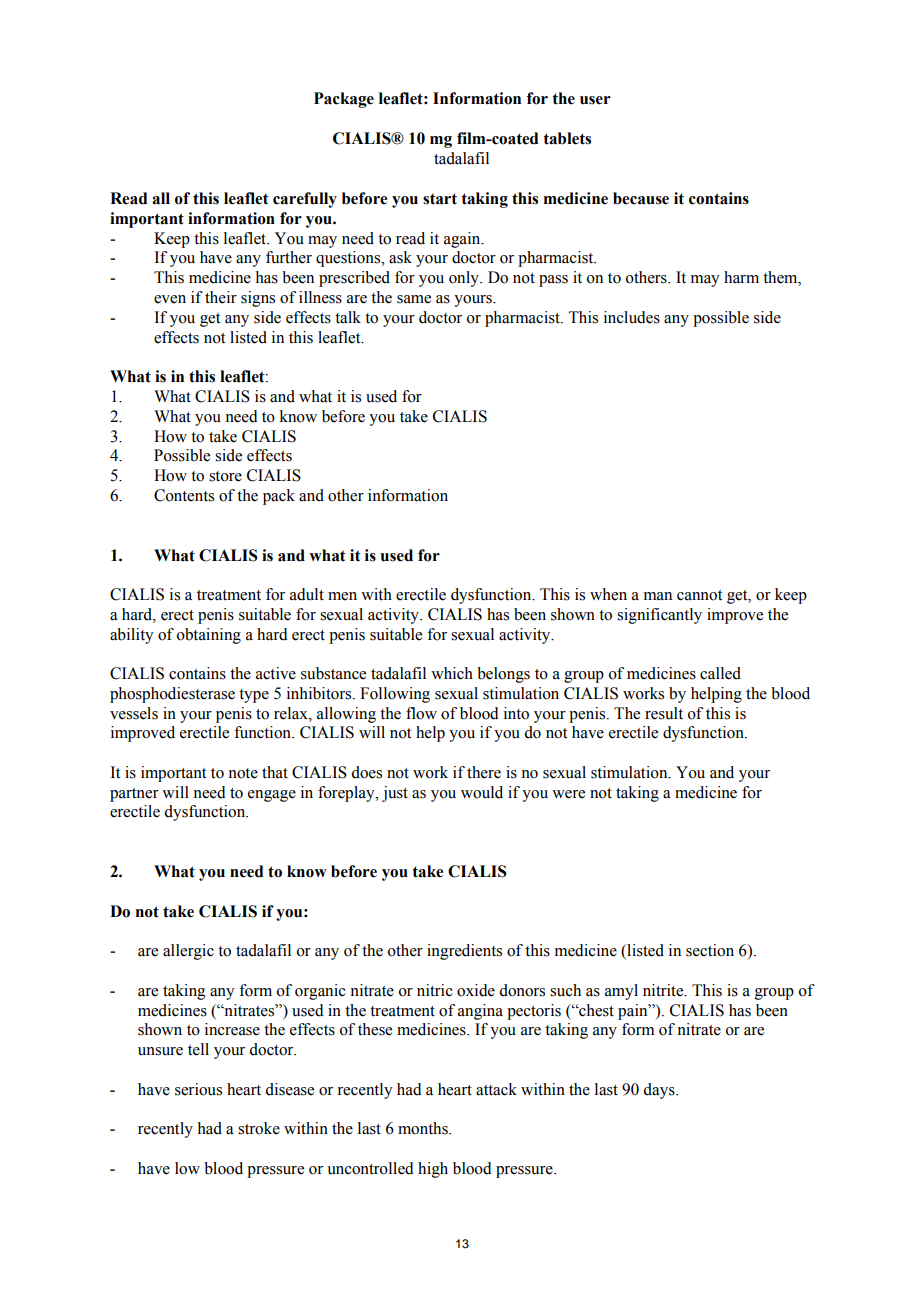 This screenshot has height=1308, width=924. Describe the element at coordinates (595, 100) in the screenshot. I see `user` at that location.
